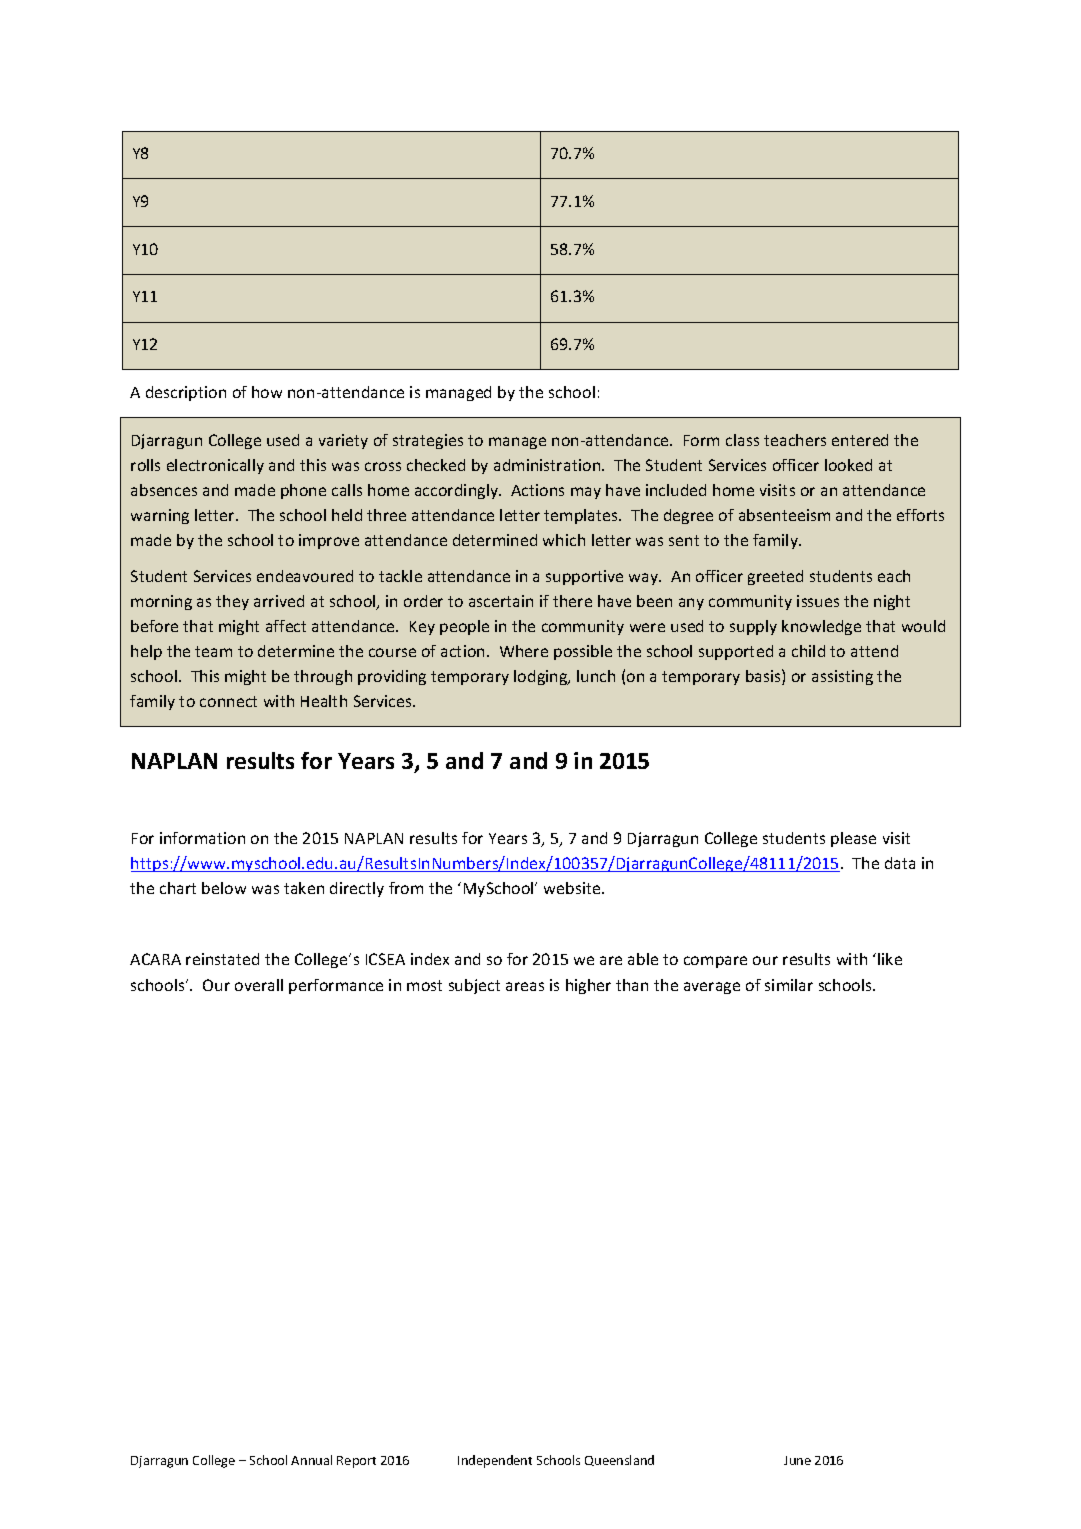 This image has width=1081, height=1529. Describe the element at coordinates (495, 1461) in the image. I see `Independent` at that location.
